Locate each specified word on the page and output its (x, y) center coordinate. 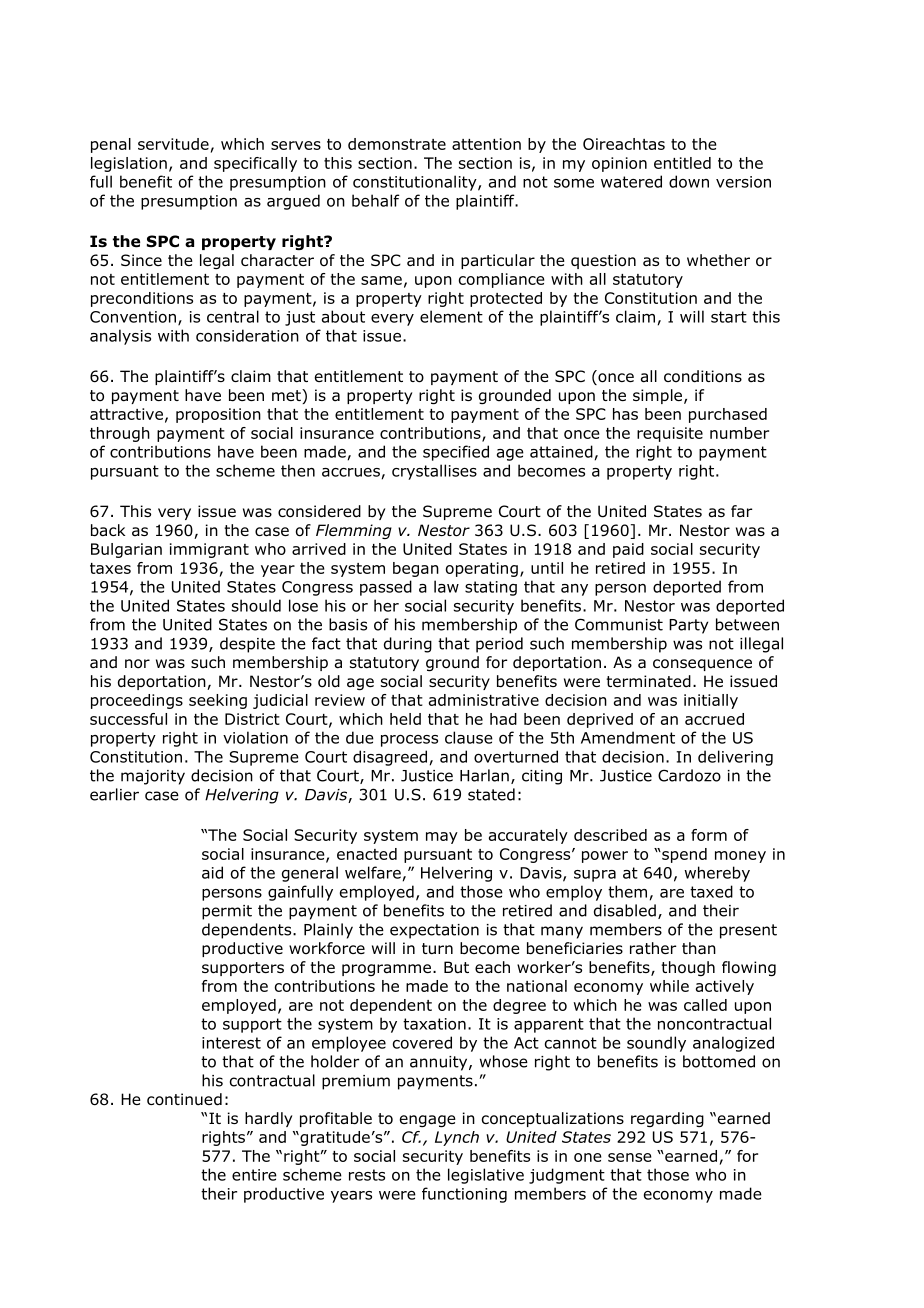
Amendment (628, 737)
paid (628, 550)
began (416, 569)
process (409, 741)
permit (227, 912)
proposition (218, 415)
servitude (173, 144)
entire (254, 1175)
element (451, 316)
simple (659, 396)
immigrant (209, 550)
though (688, 968)
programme (386, 970)
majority (153, 777)
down (689, 181)
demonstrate (397, 144)
